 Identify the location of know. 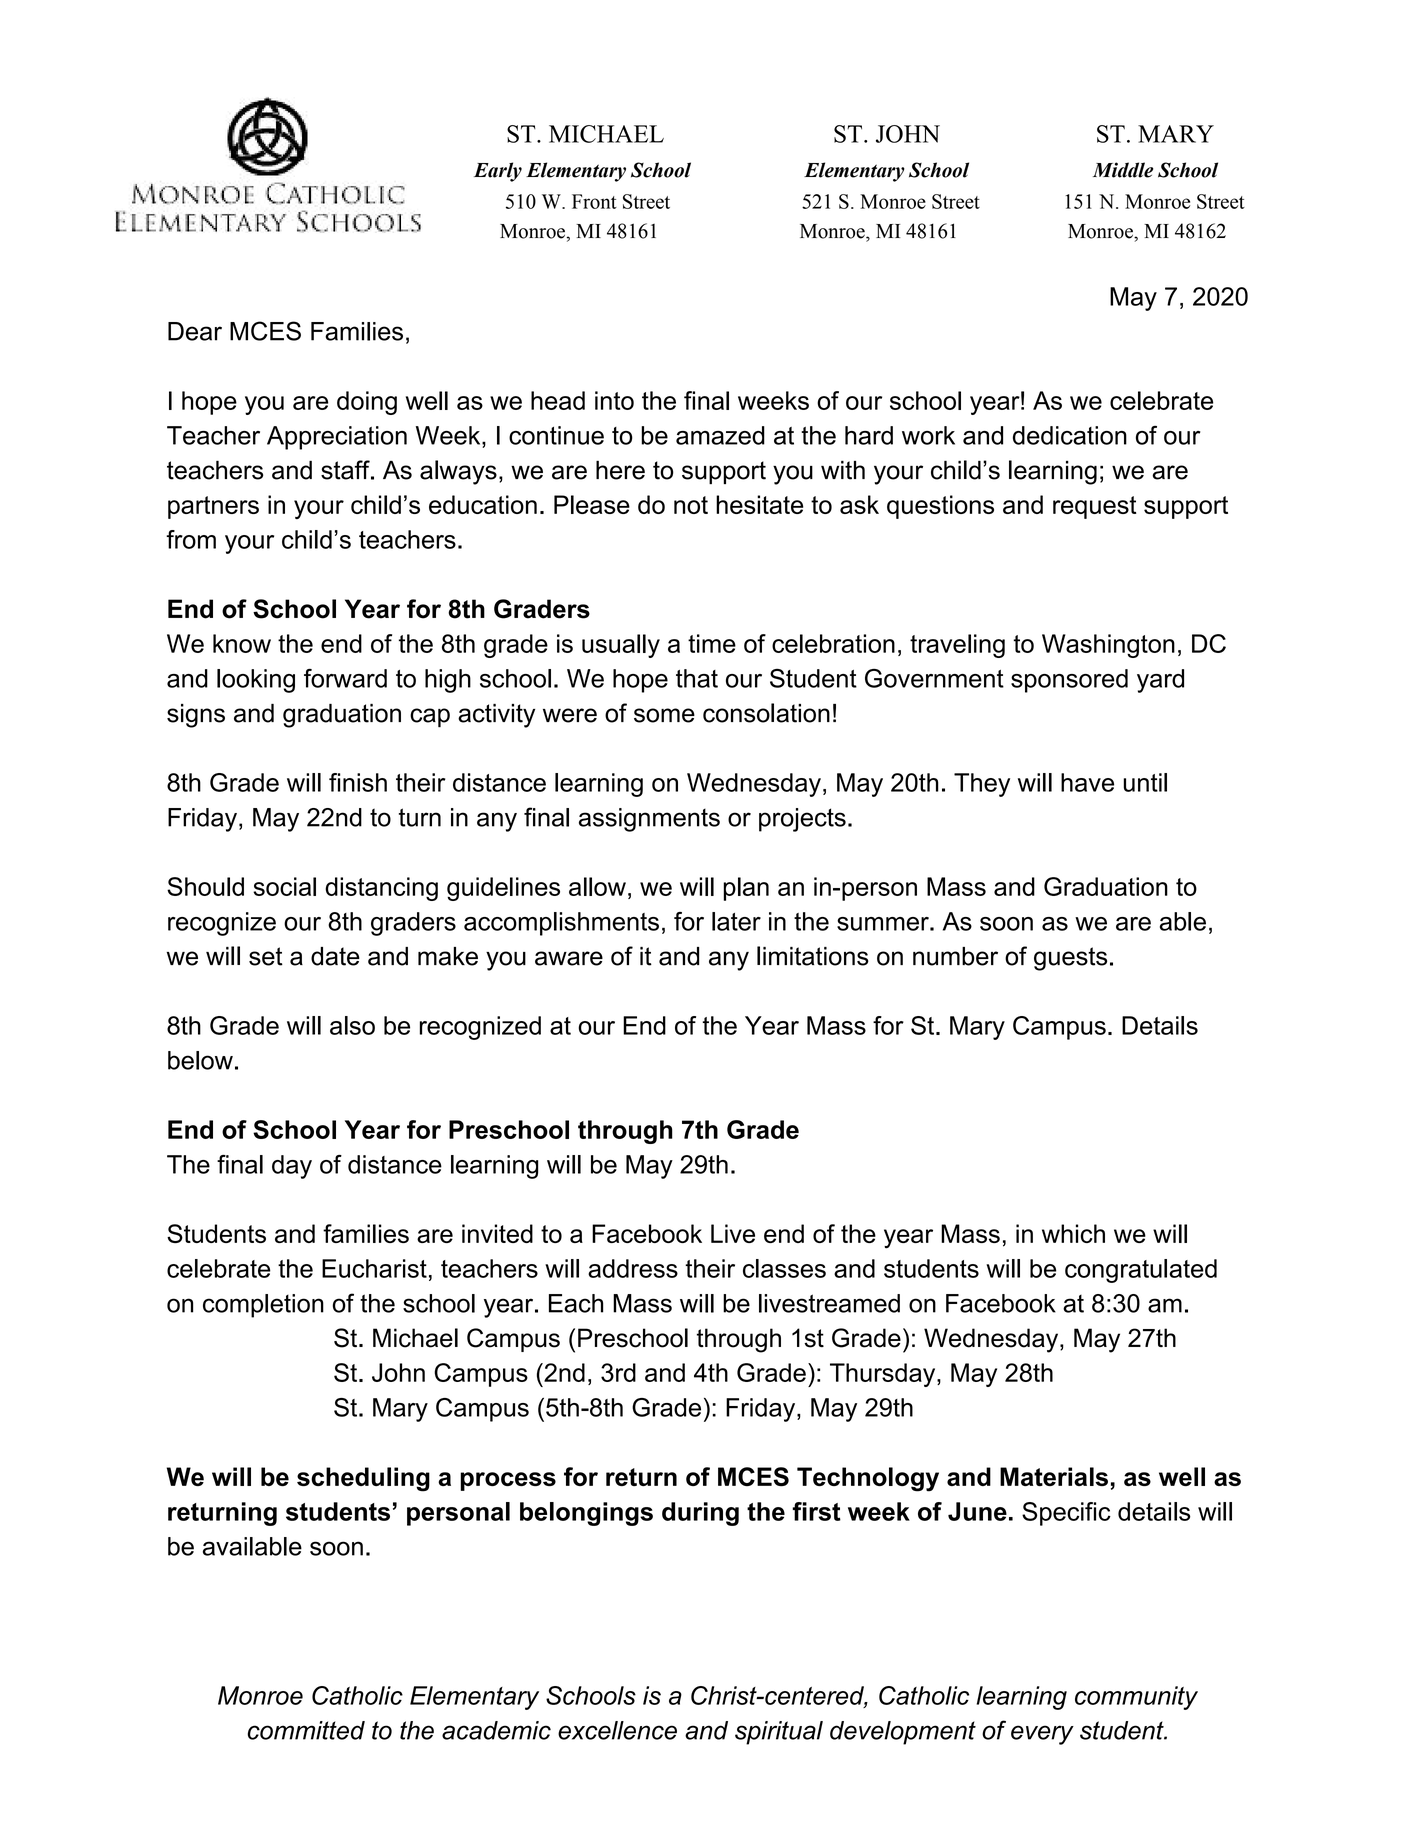
(242, 643).
